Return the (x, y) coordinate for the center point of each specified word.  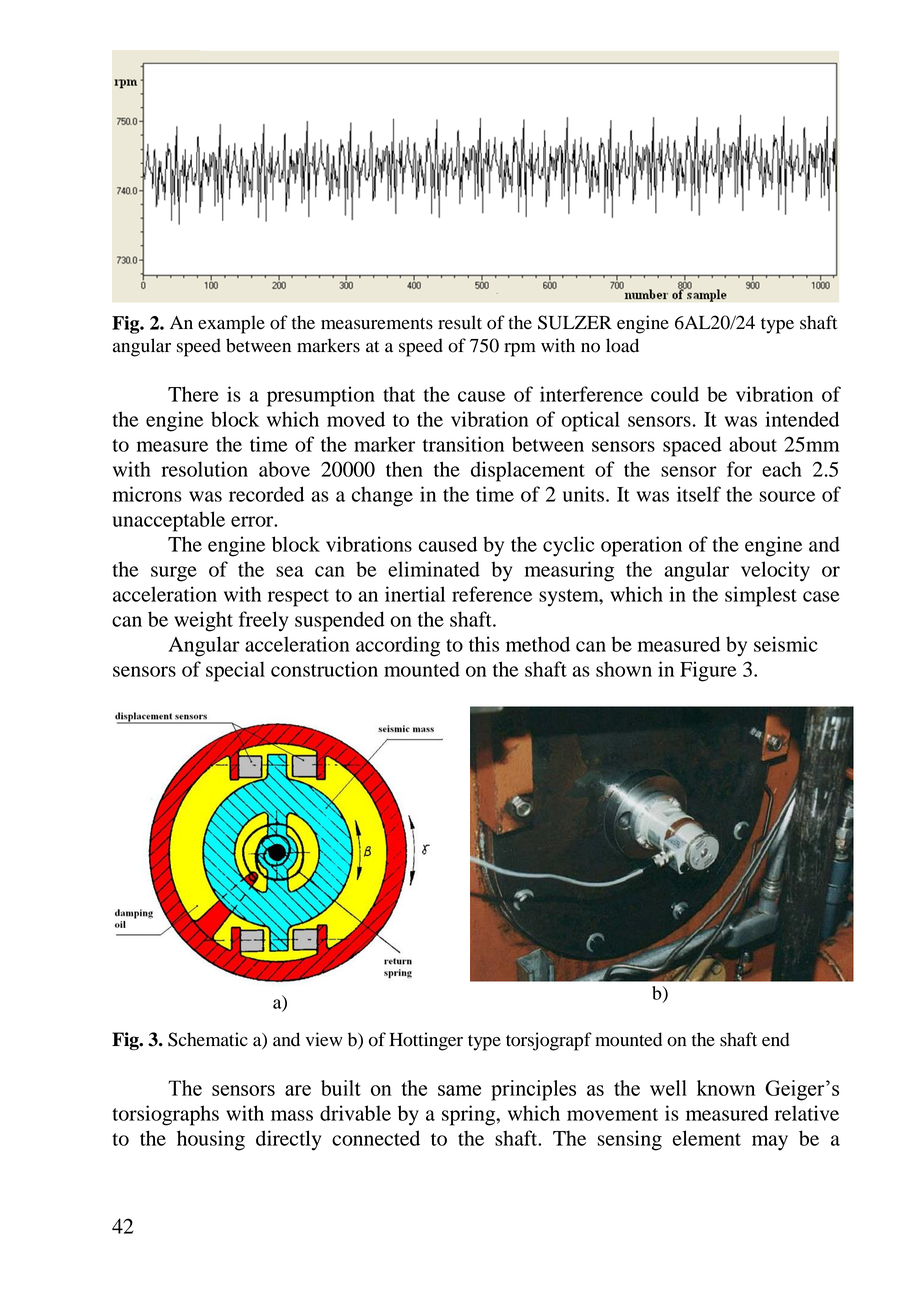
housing (211, 1140)
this (484, 644)
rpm (520, 350)
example (231, 324)
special (235, 671)
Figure (708, 671)
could (675, 394)
